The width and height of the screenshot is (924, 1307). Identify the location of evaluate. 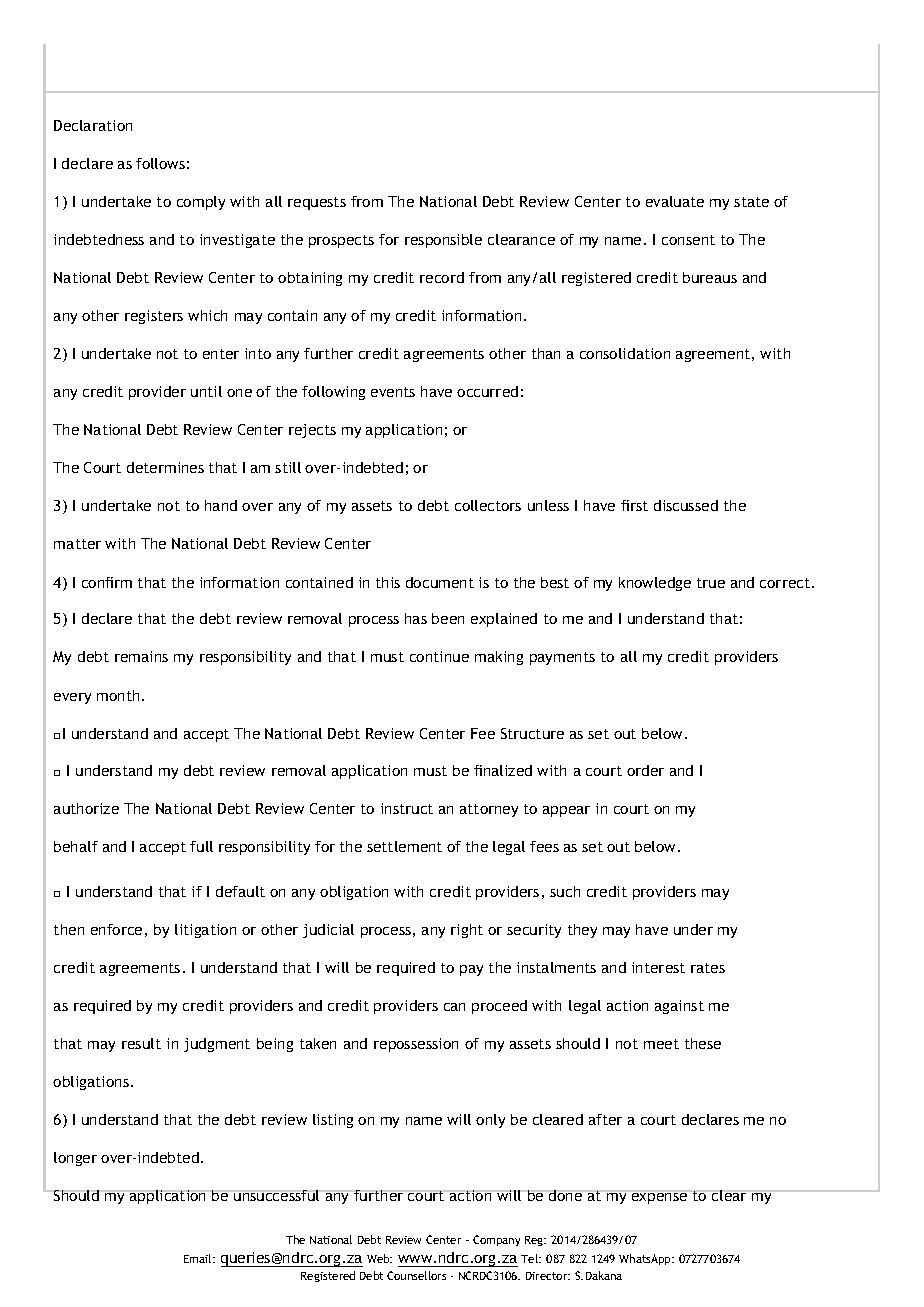
(675, 201).
